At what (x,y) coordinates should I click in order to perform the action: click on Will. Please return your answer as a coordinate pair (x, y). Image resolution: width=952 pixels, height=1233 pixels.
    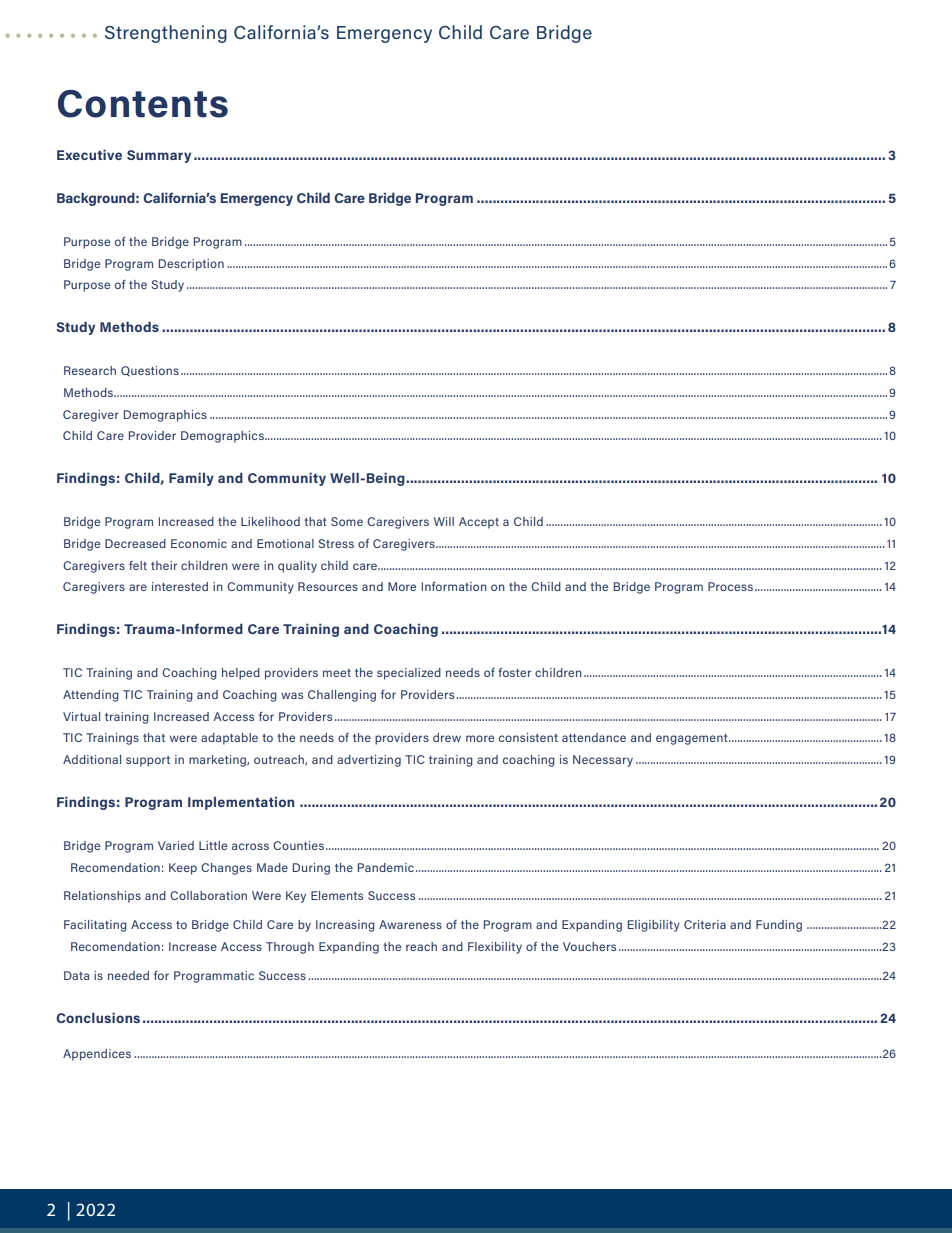
    Looking at the image, I should click on (444, 521).
